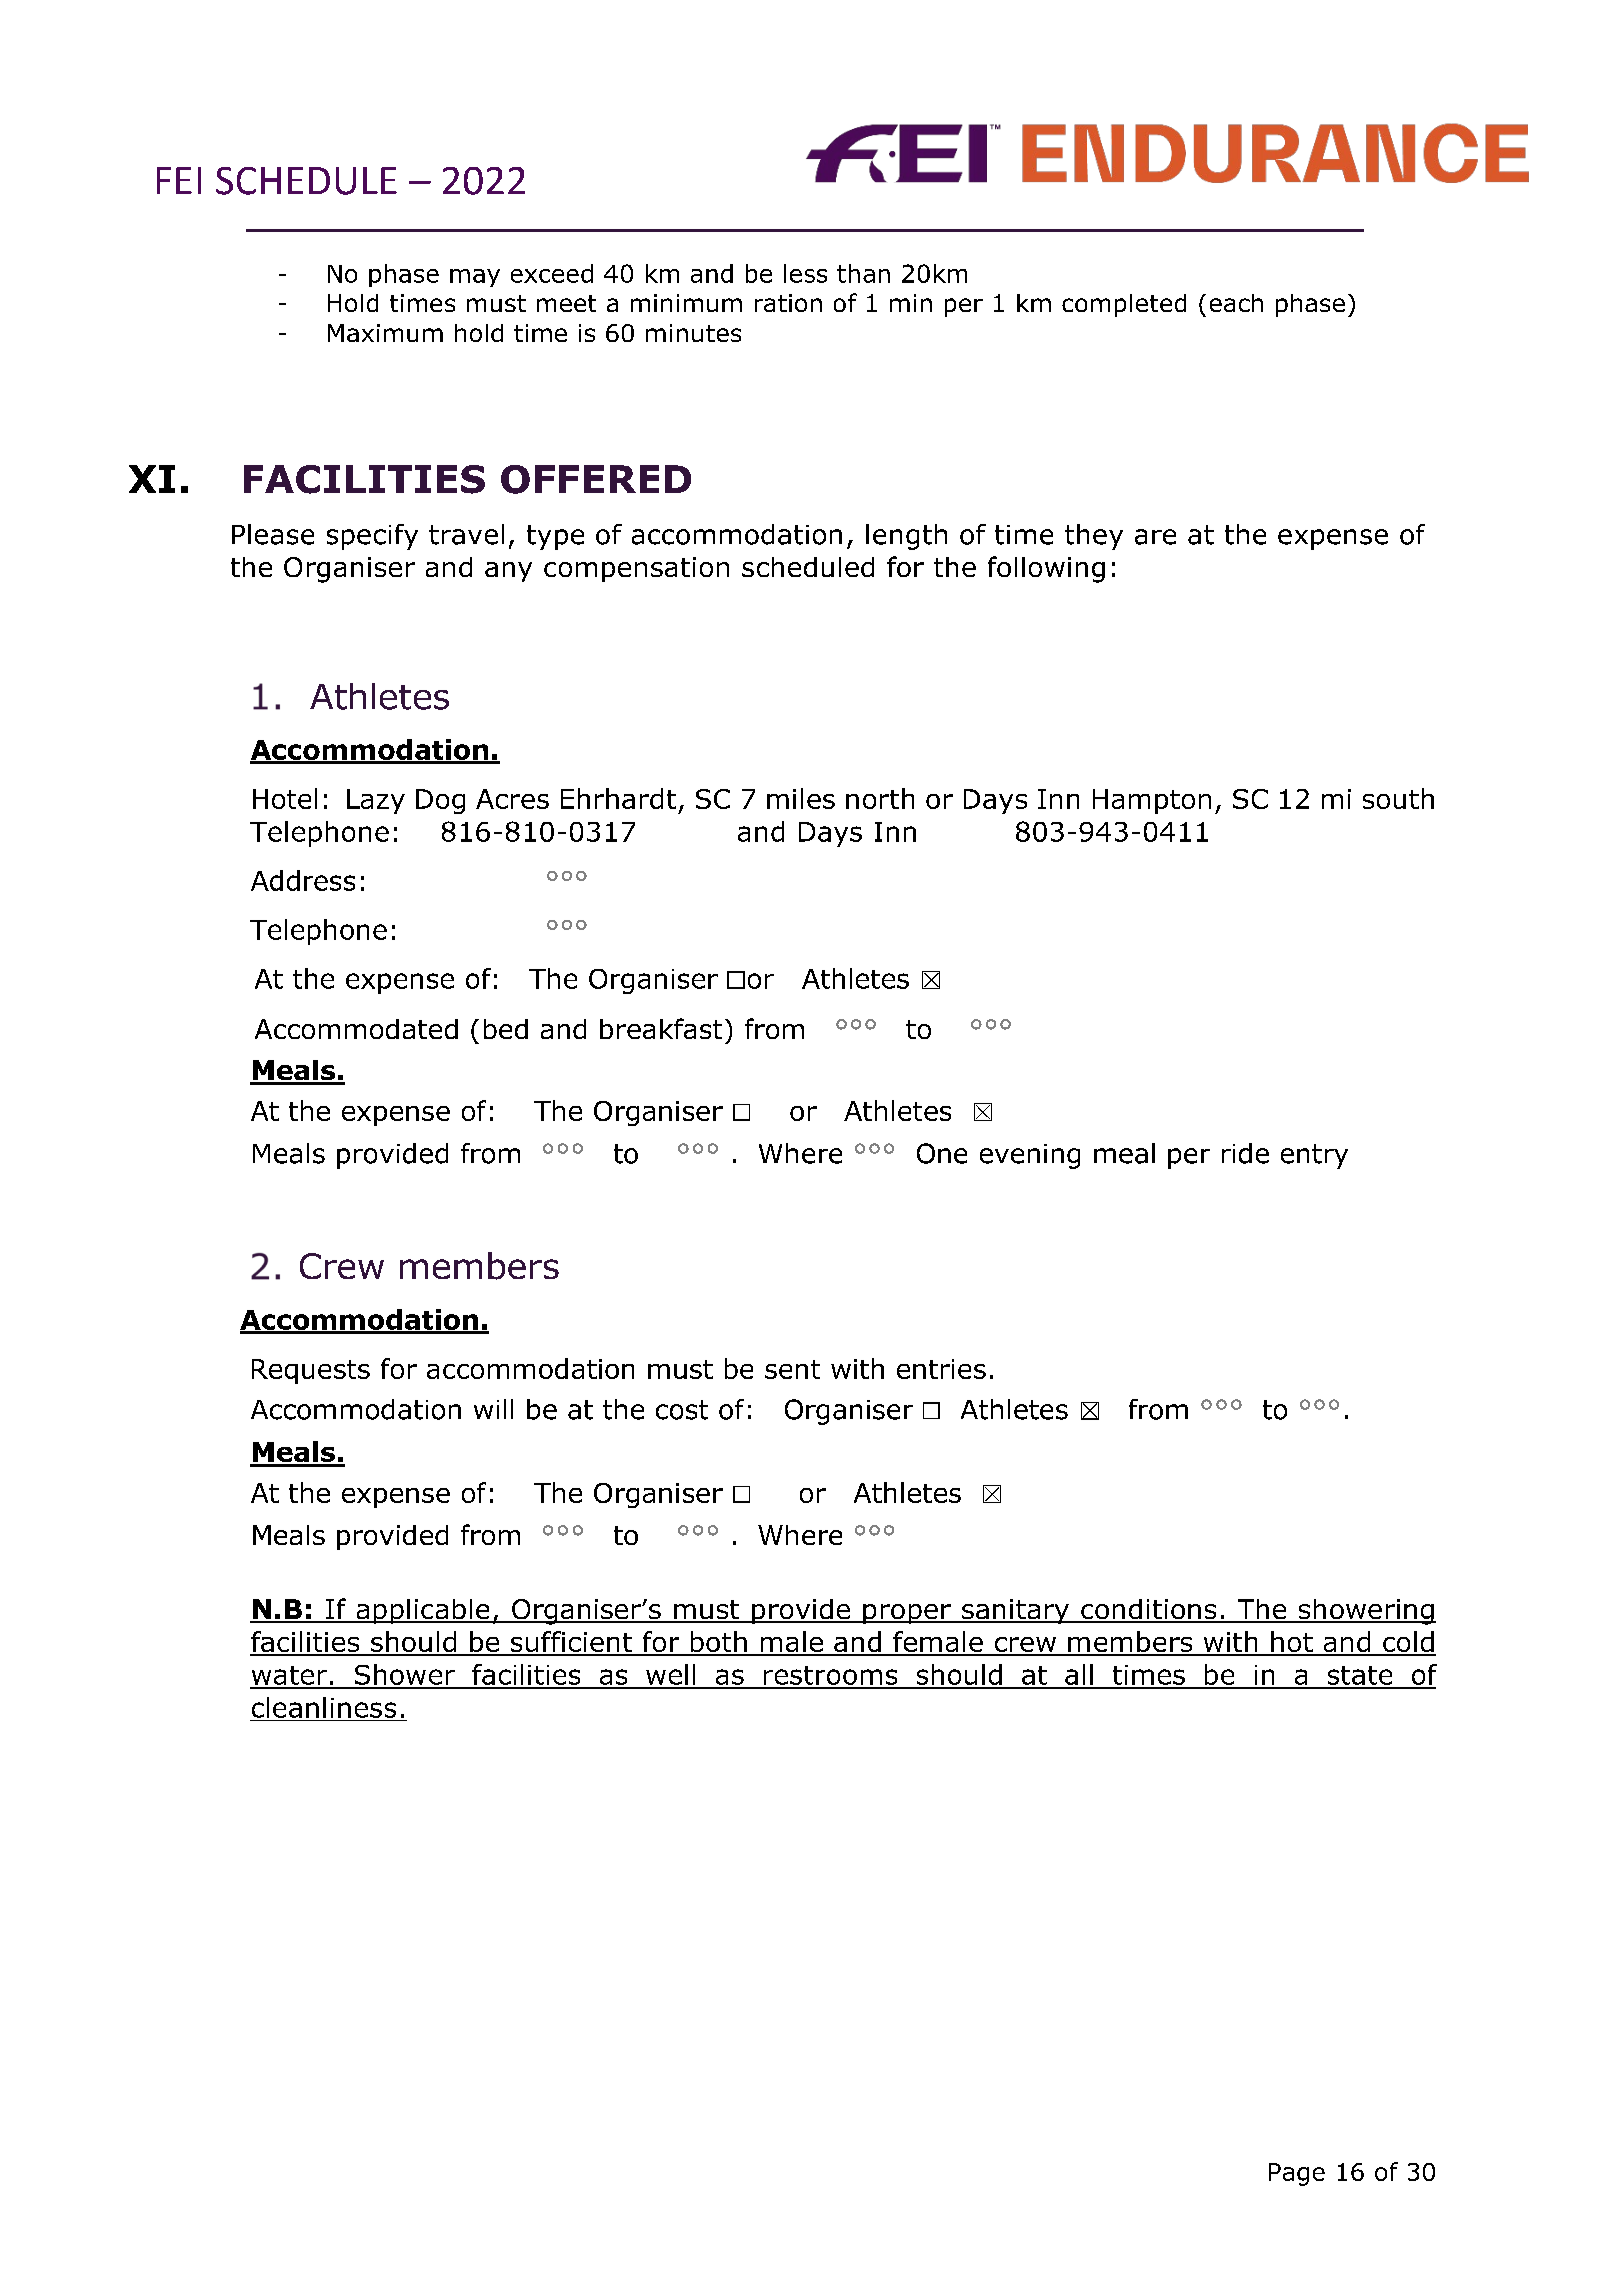  Describe the element at coordinates (792, 1369) in the screenshot. I see `sent` at that location.
